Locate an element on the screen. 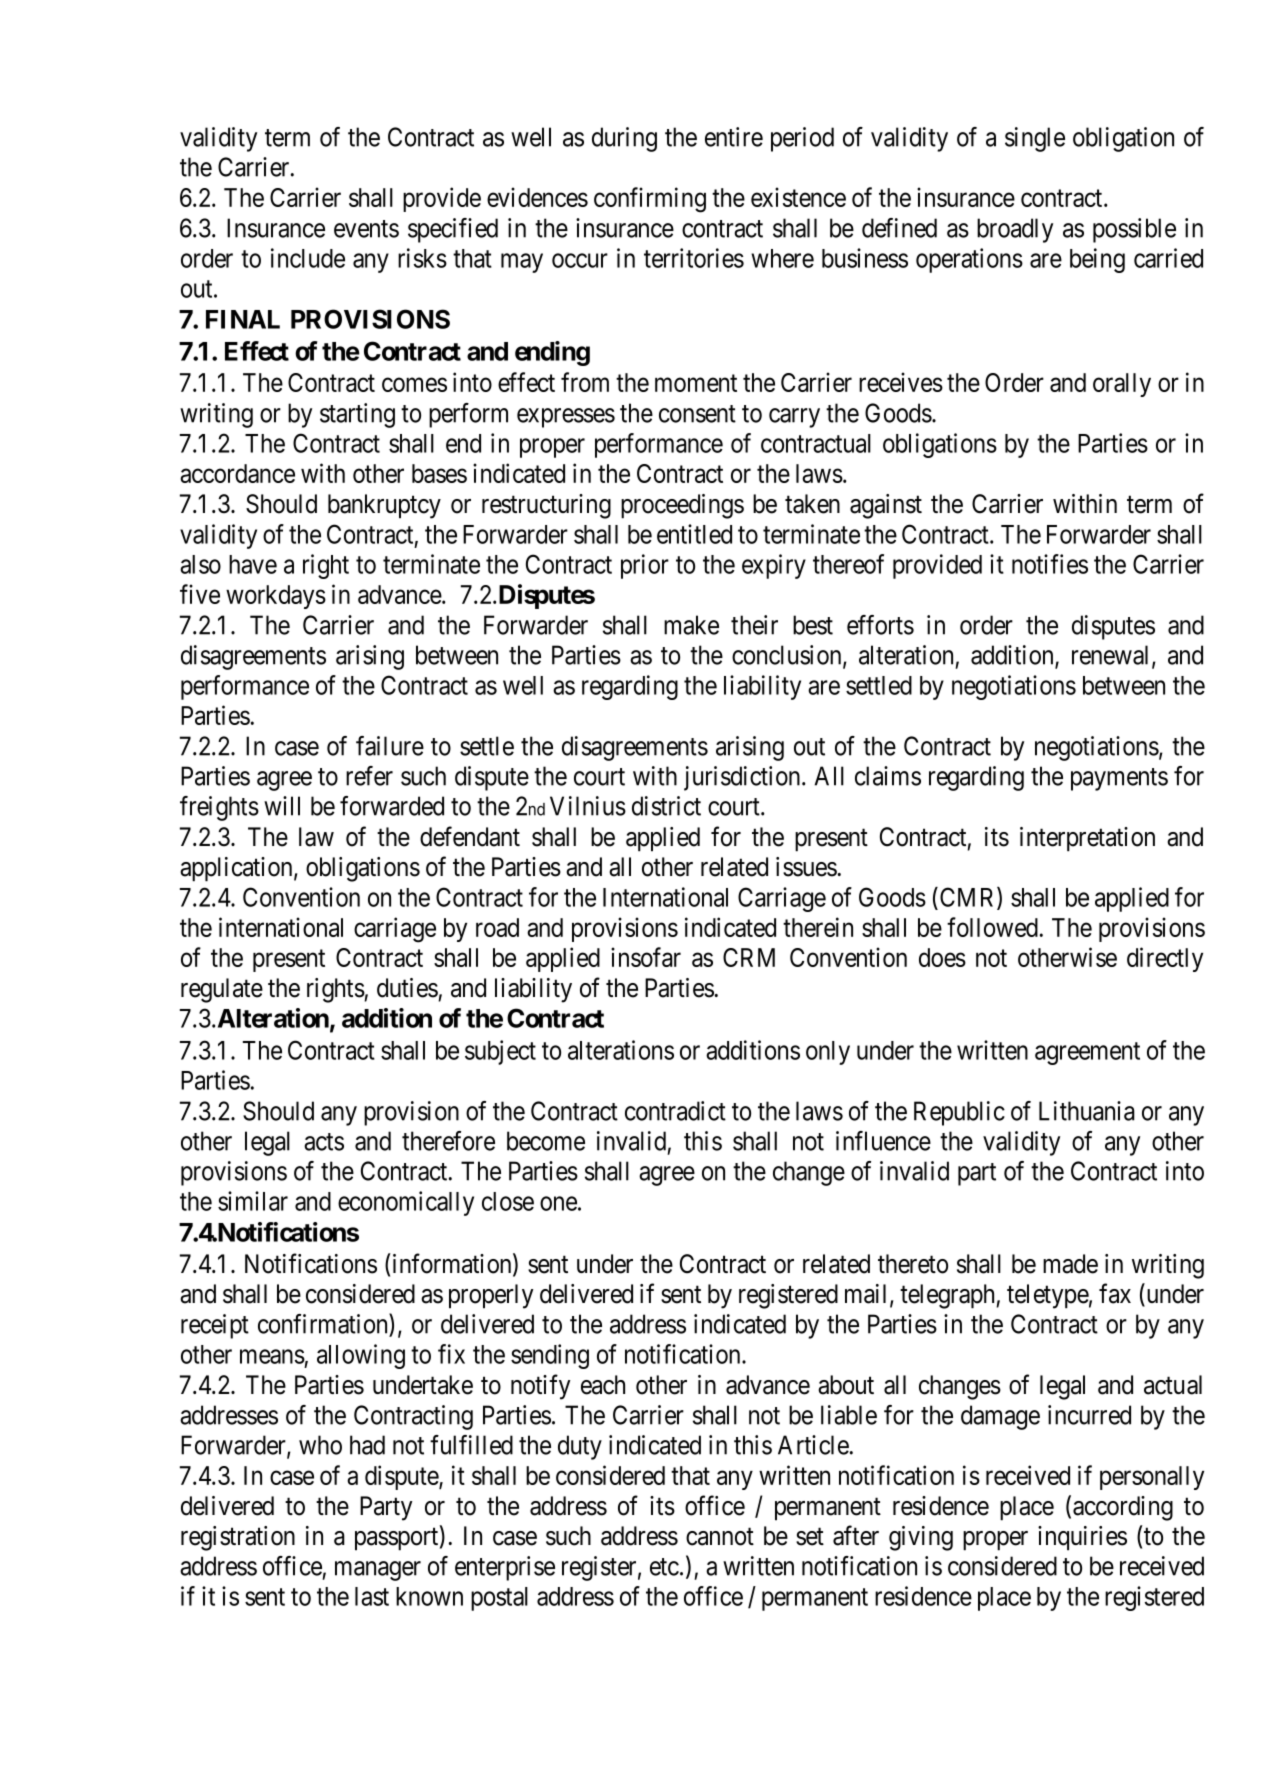  renewal is located at coordinates (1112, 656).
